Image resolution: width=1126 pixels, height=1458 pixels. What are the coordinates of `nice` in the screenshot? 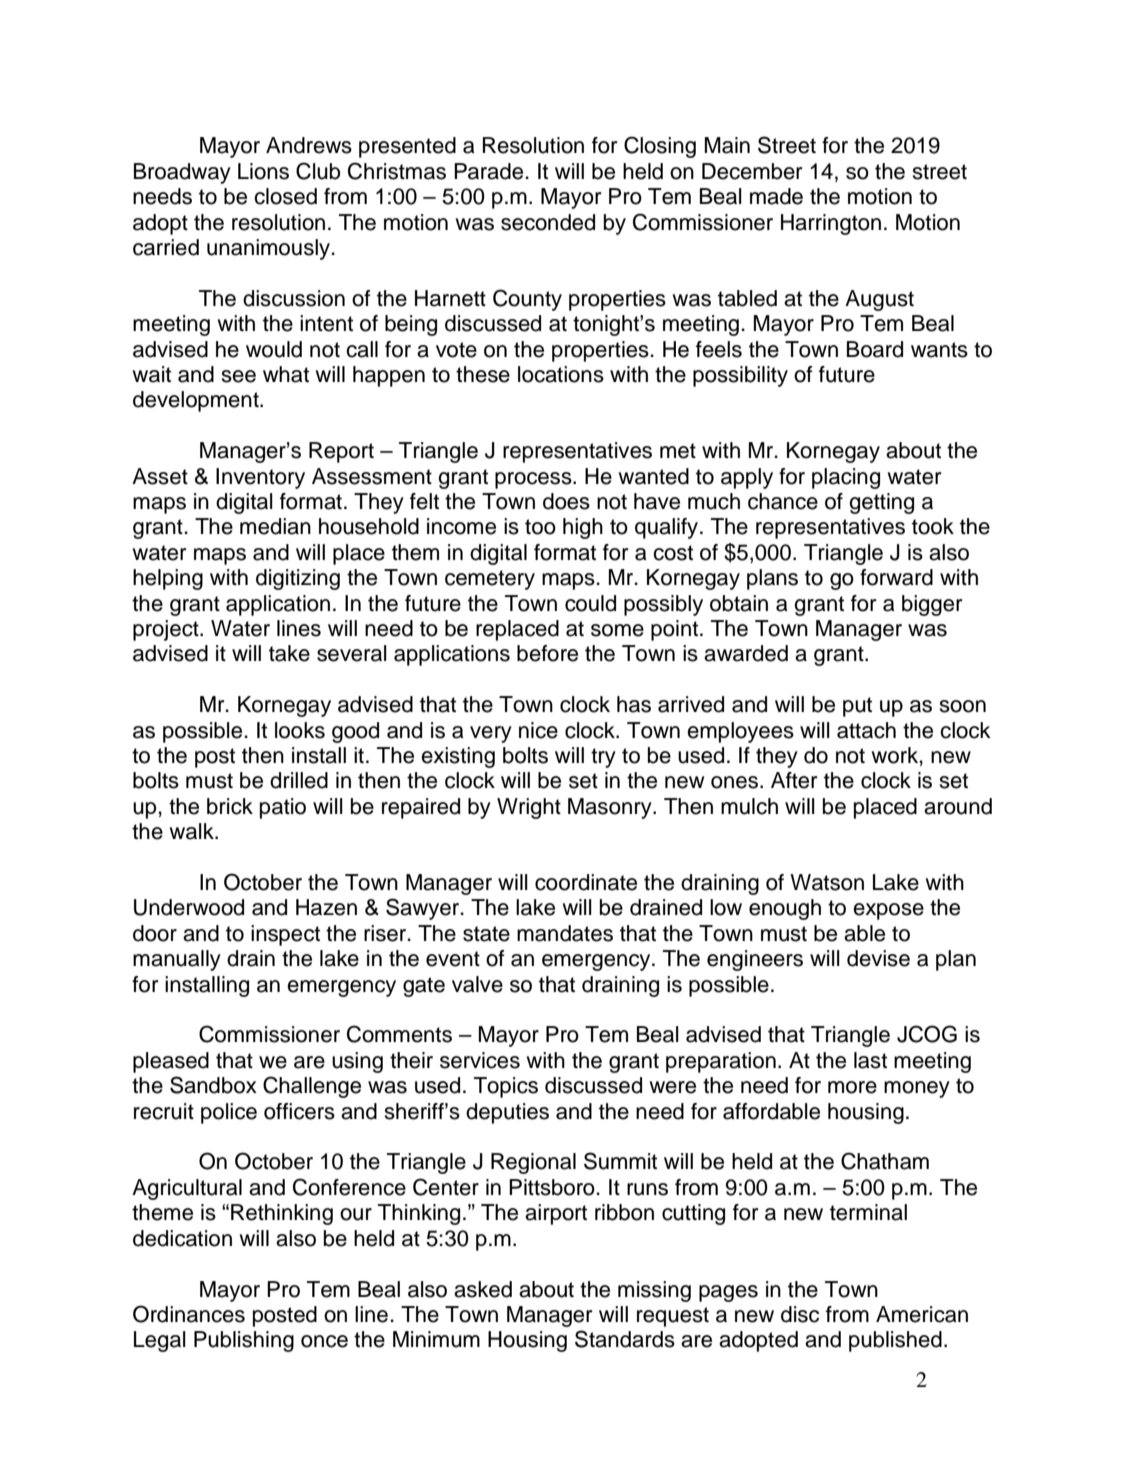 It's located at (538, 730).
